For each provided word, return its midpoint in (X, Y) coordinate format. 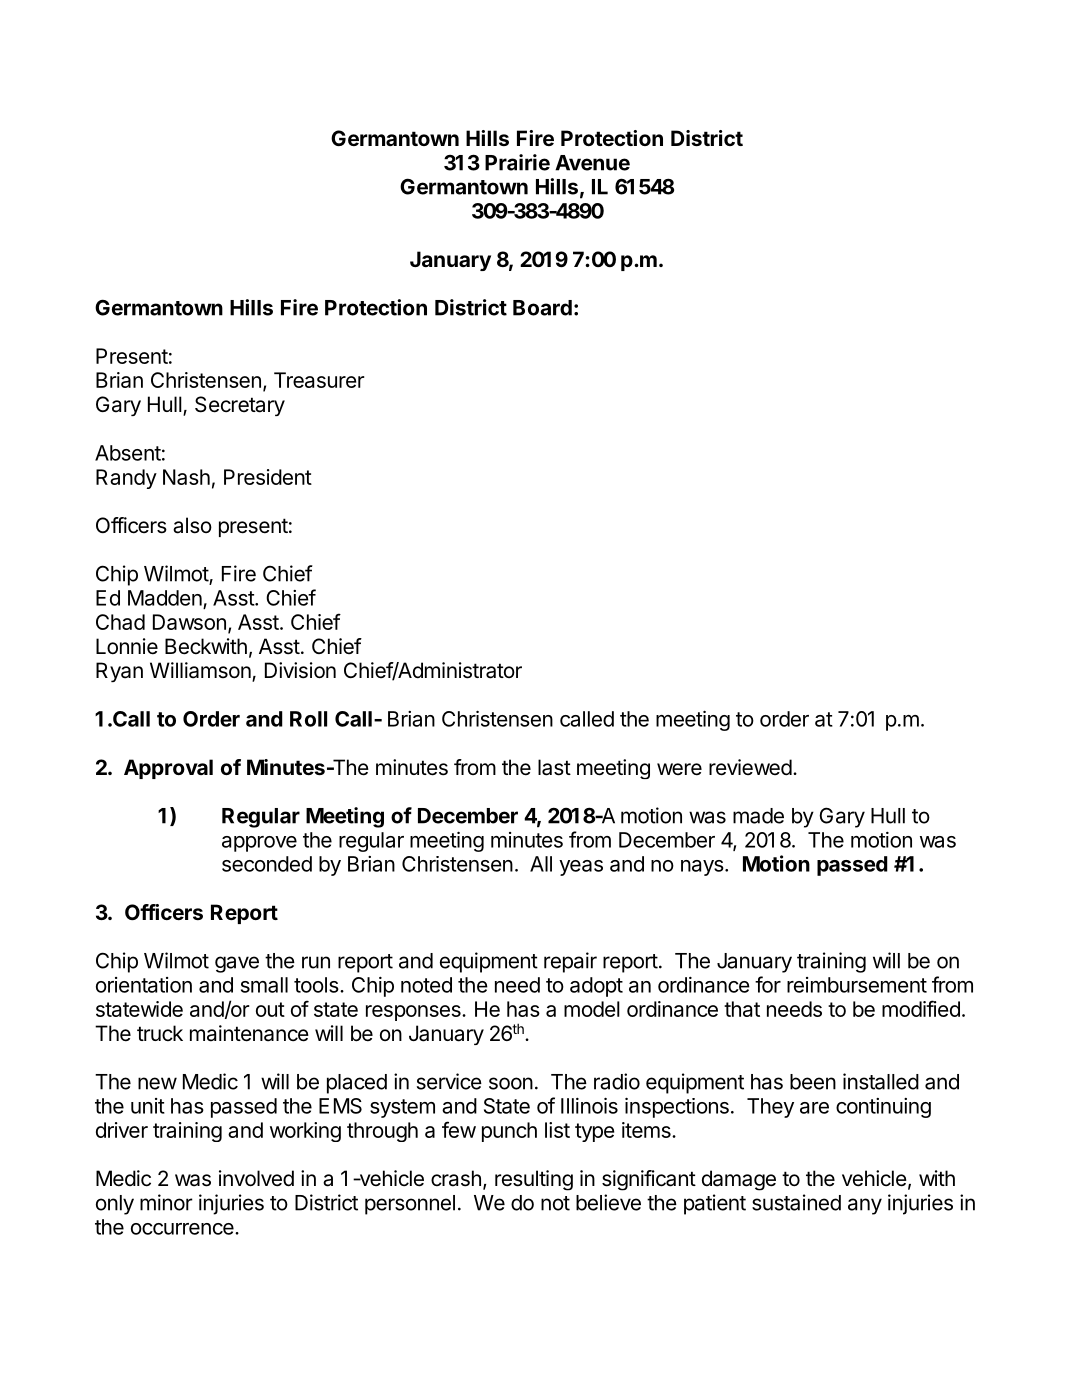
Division (300, 670)
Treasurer (319, 380)
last (554, 767)
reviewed (750, 767)
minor (166, 1202)
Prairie (517, 162)
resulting (534, 1180)
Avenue (592, 163)
